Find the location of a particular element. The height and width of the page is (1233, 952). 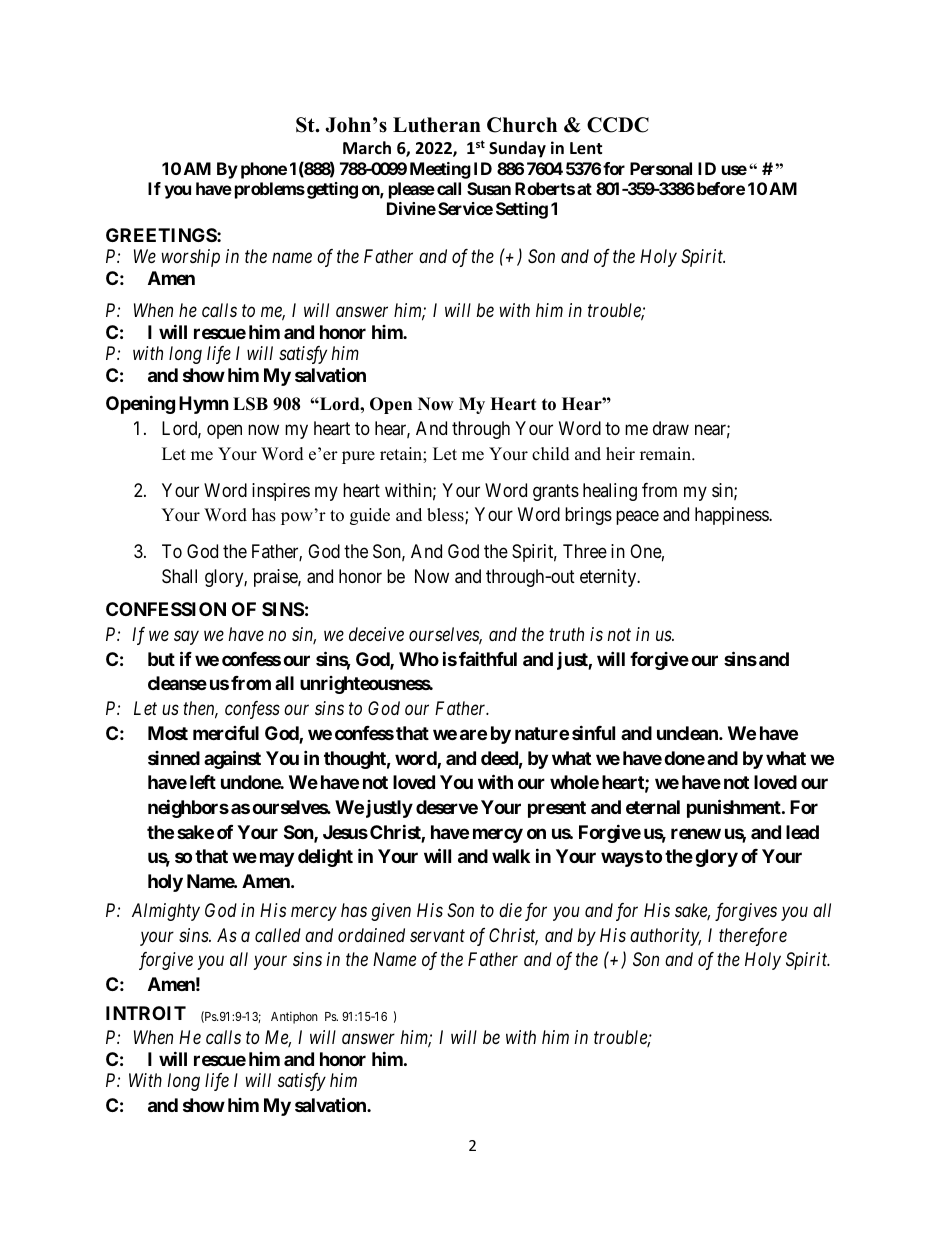

Sunday is located at coordinates (517, 149).
